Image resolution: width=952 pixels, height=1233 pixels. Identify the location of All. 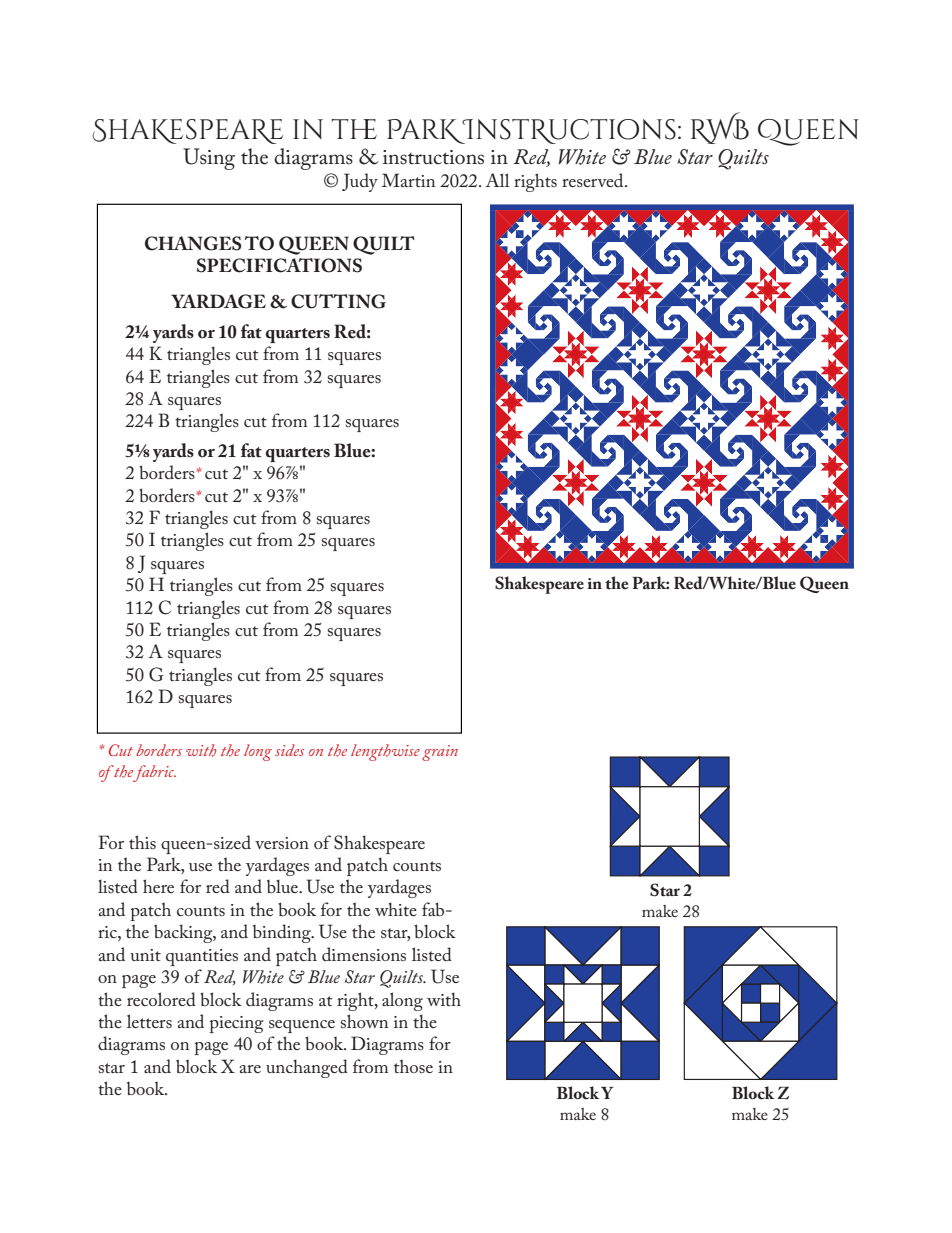
(497, 180).
